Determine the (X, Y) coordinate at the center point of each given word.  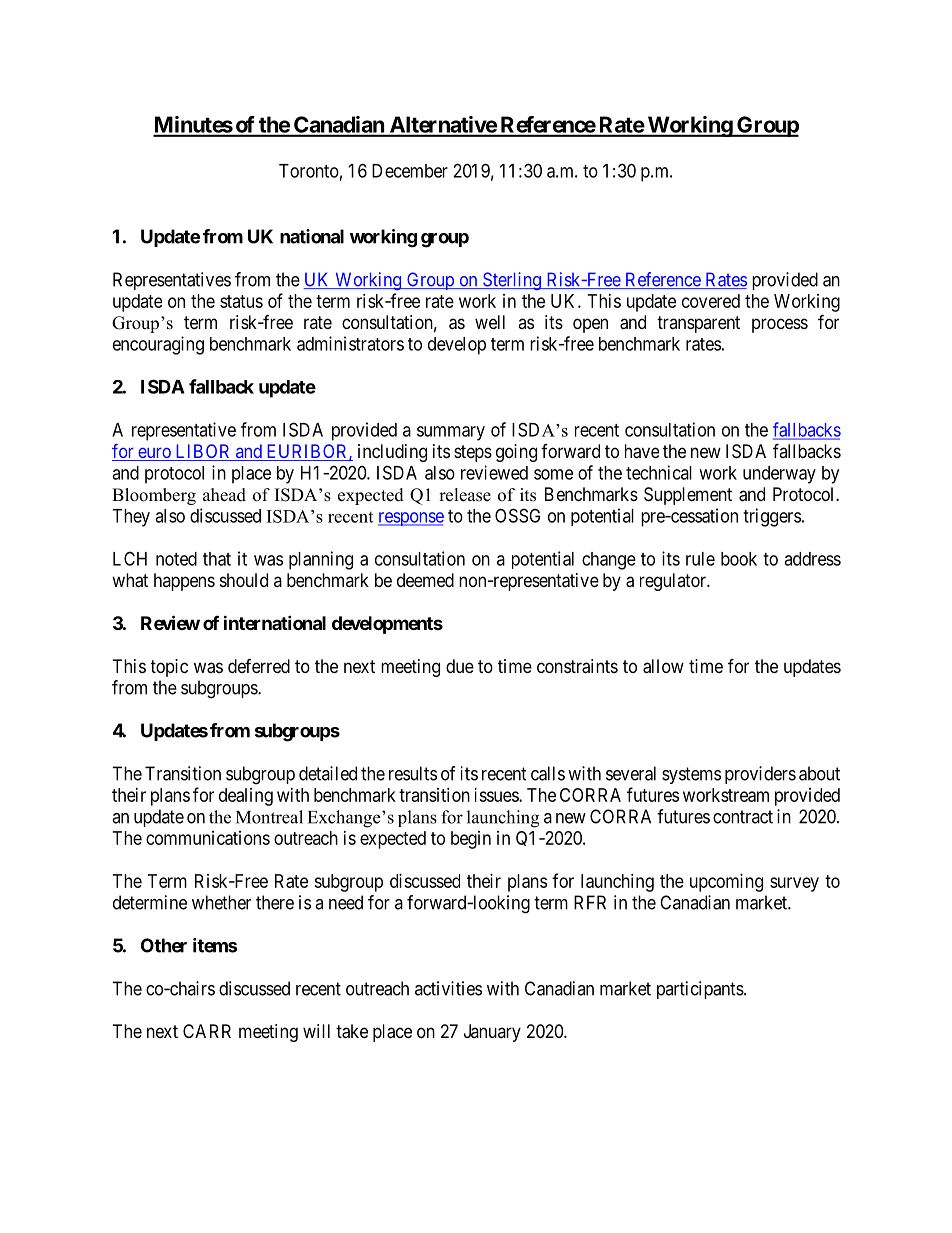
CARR (207, 1031)
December (410, 171)
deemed (425, 580)
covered (711, 301)
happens (184, 582)
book (739, 559)
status (241, 301)
